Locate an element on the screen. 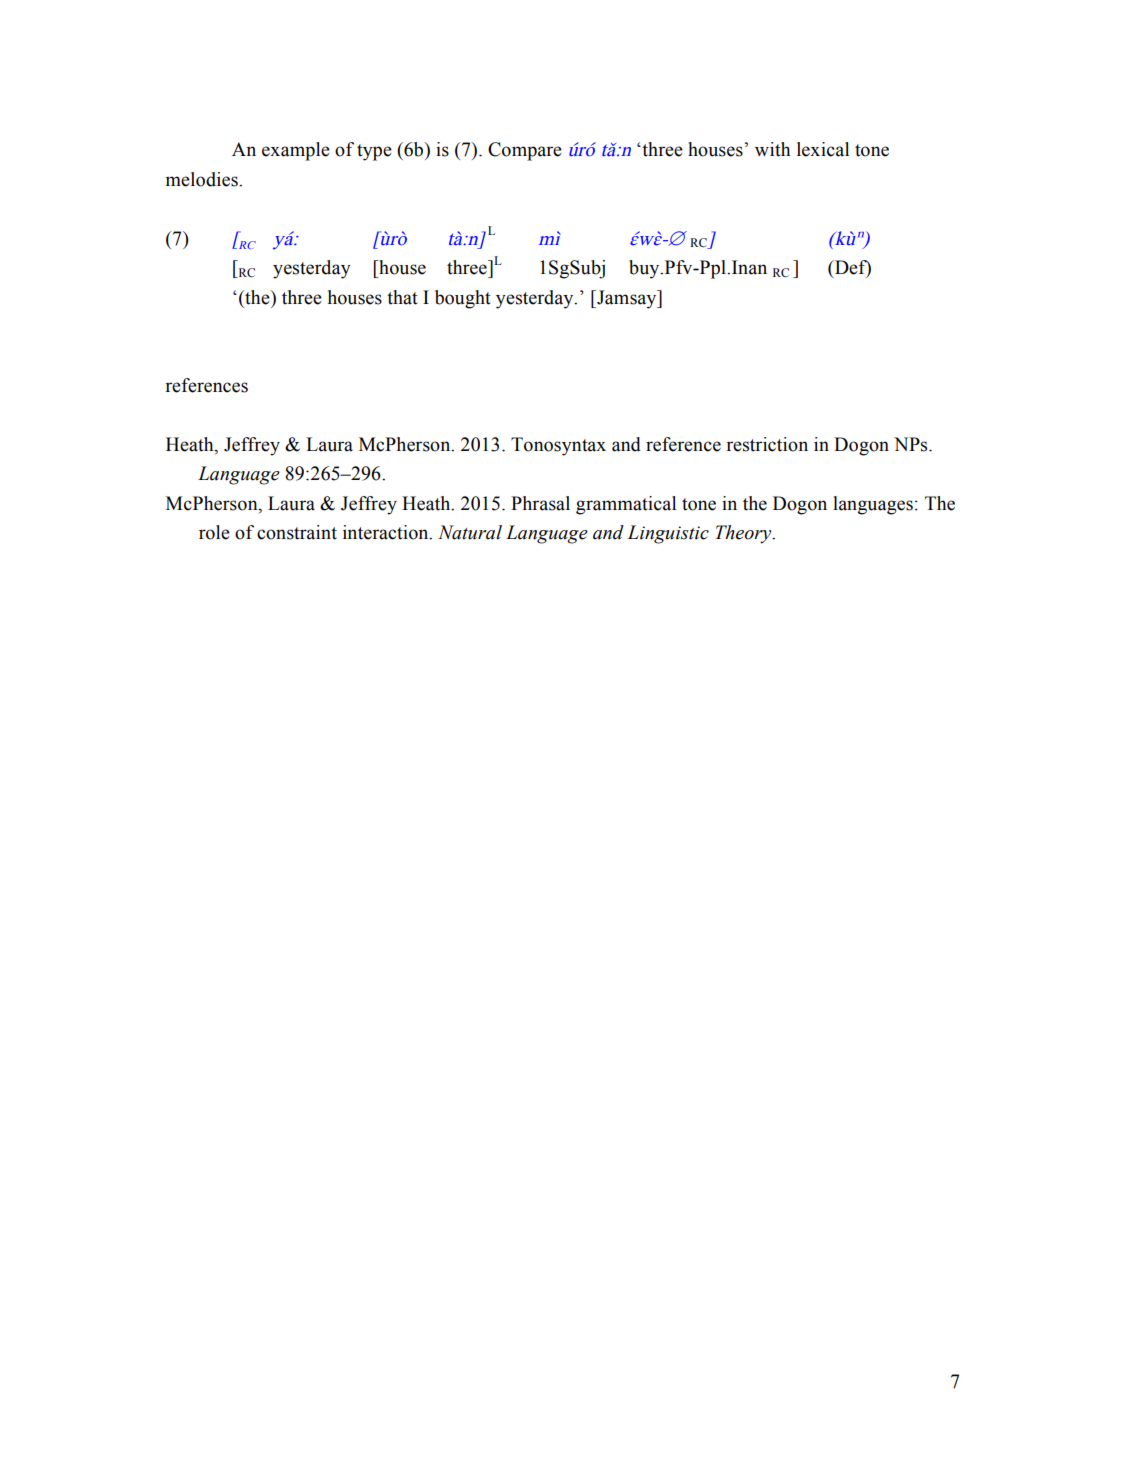  restriction is located at coordinates (767, 444).
